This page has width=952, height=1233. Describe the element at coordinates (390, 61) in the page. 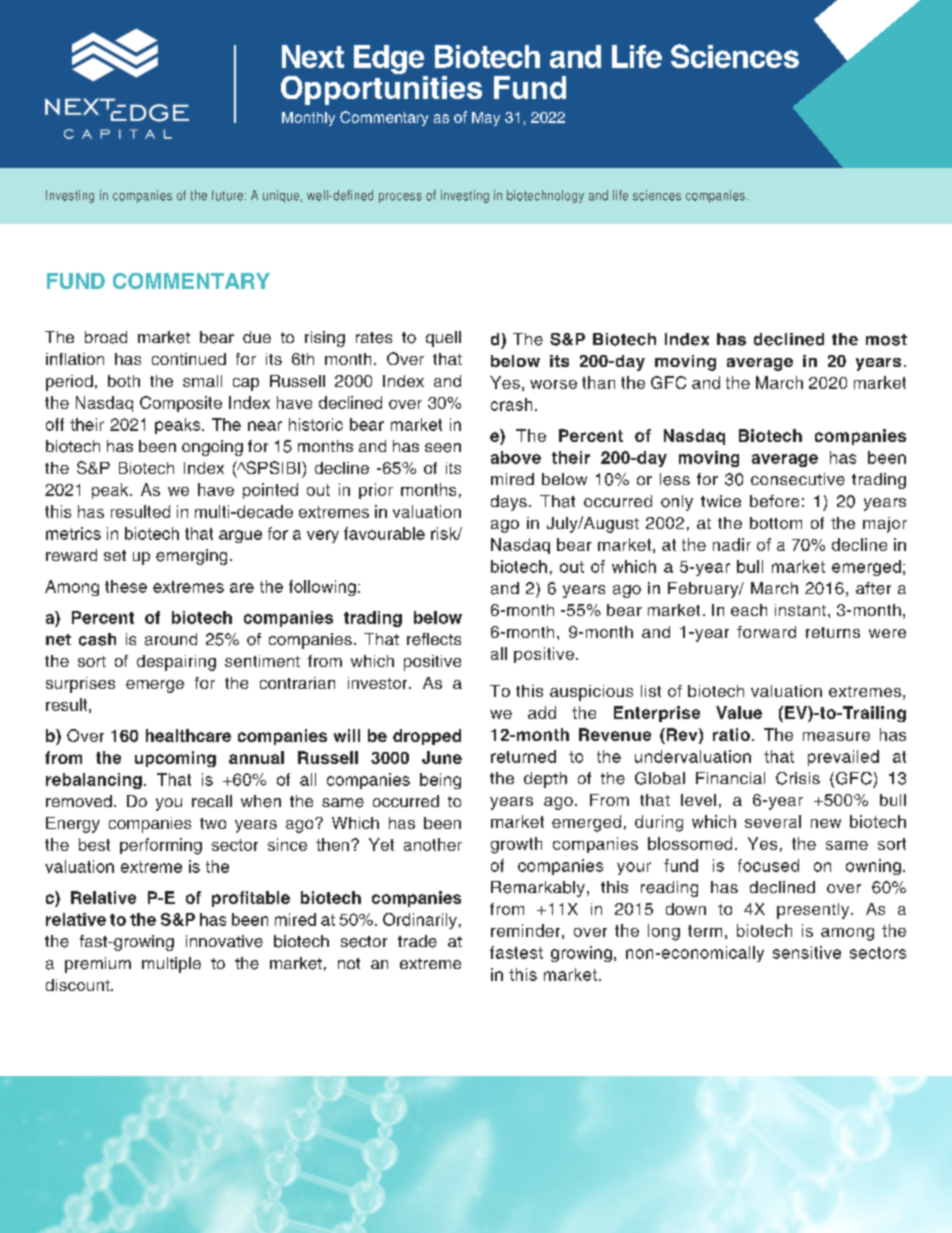

I see `Edge` at that location.
